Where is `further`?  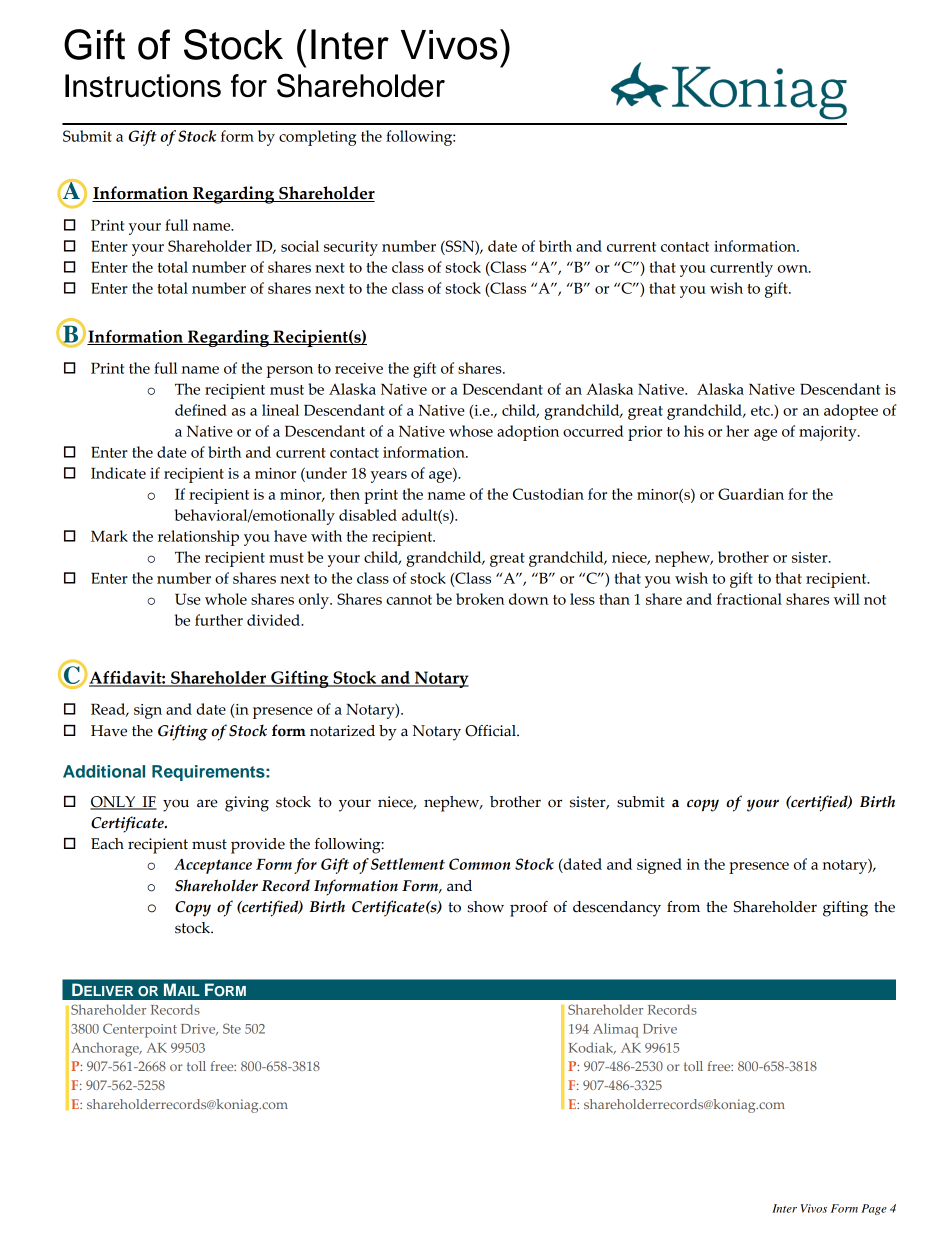
further is located at coordinates (219, 620).
